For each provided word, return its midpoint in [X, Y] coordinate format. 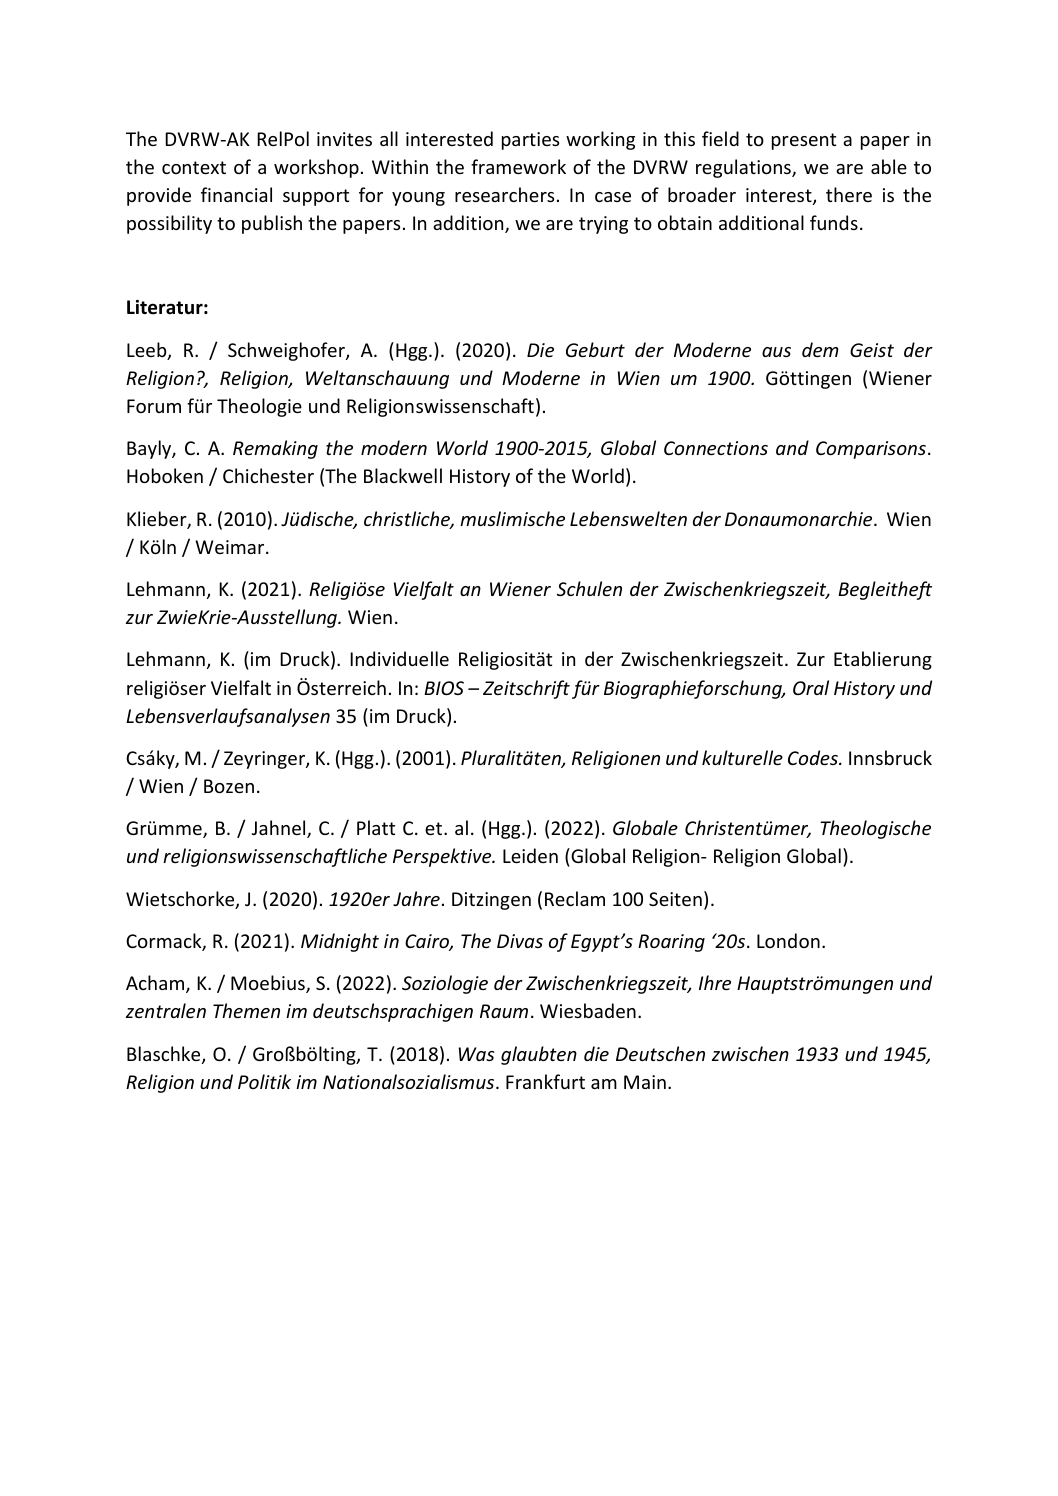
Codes [814, 757]
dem [820, 349]
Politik [264, 1081]
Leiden [530, 855]
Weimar [231, 547]
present [804, 141]
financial [236, 194]
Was [476, 1054]
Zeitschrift [526, 689]
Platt [376, 827]
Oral [811, 687]
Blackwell [403, 475]
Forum [154, 406]
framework [518, 166]
